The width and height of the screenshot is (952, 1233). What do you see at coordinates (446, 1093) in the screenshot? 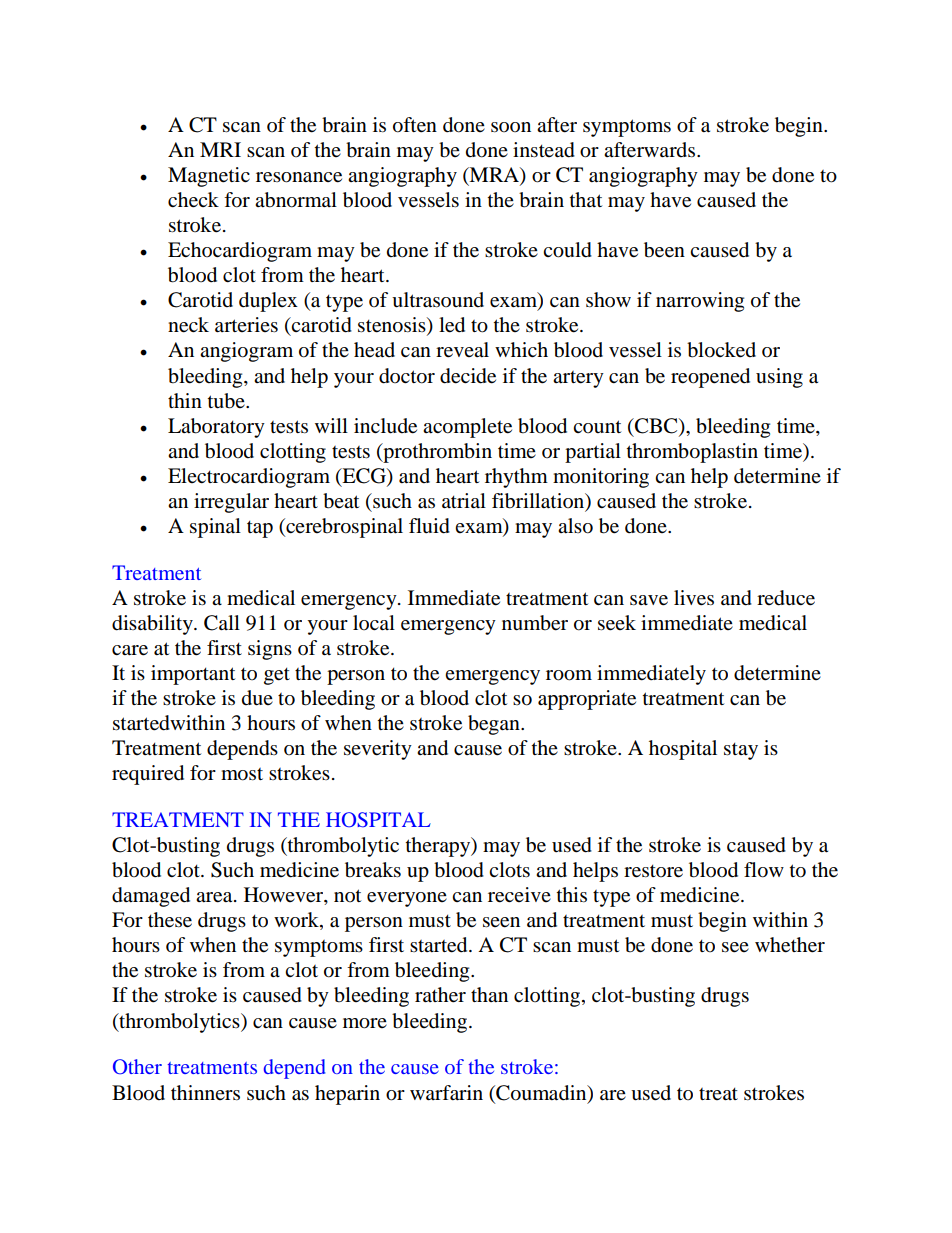
I see `warfarin` at bounding box center [446, 1093].
